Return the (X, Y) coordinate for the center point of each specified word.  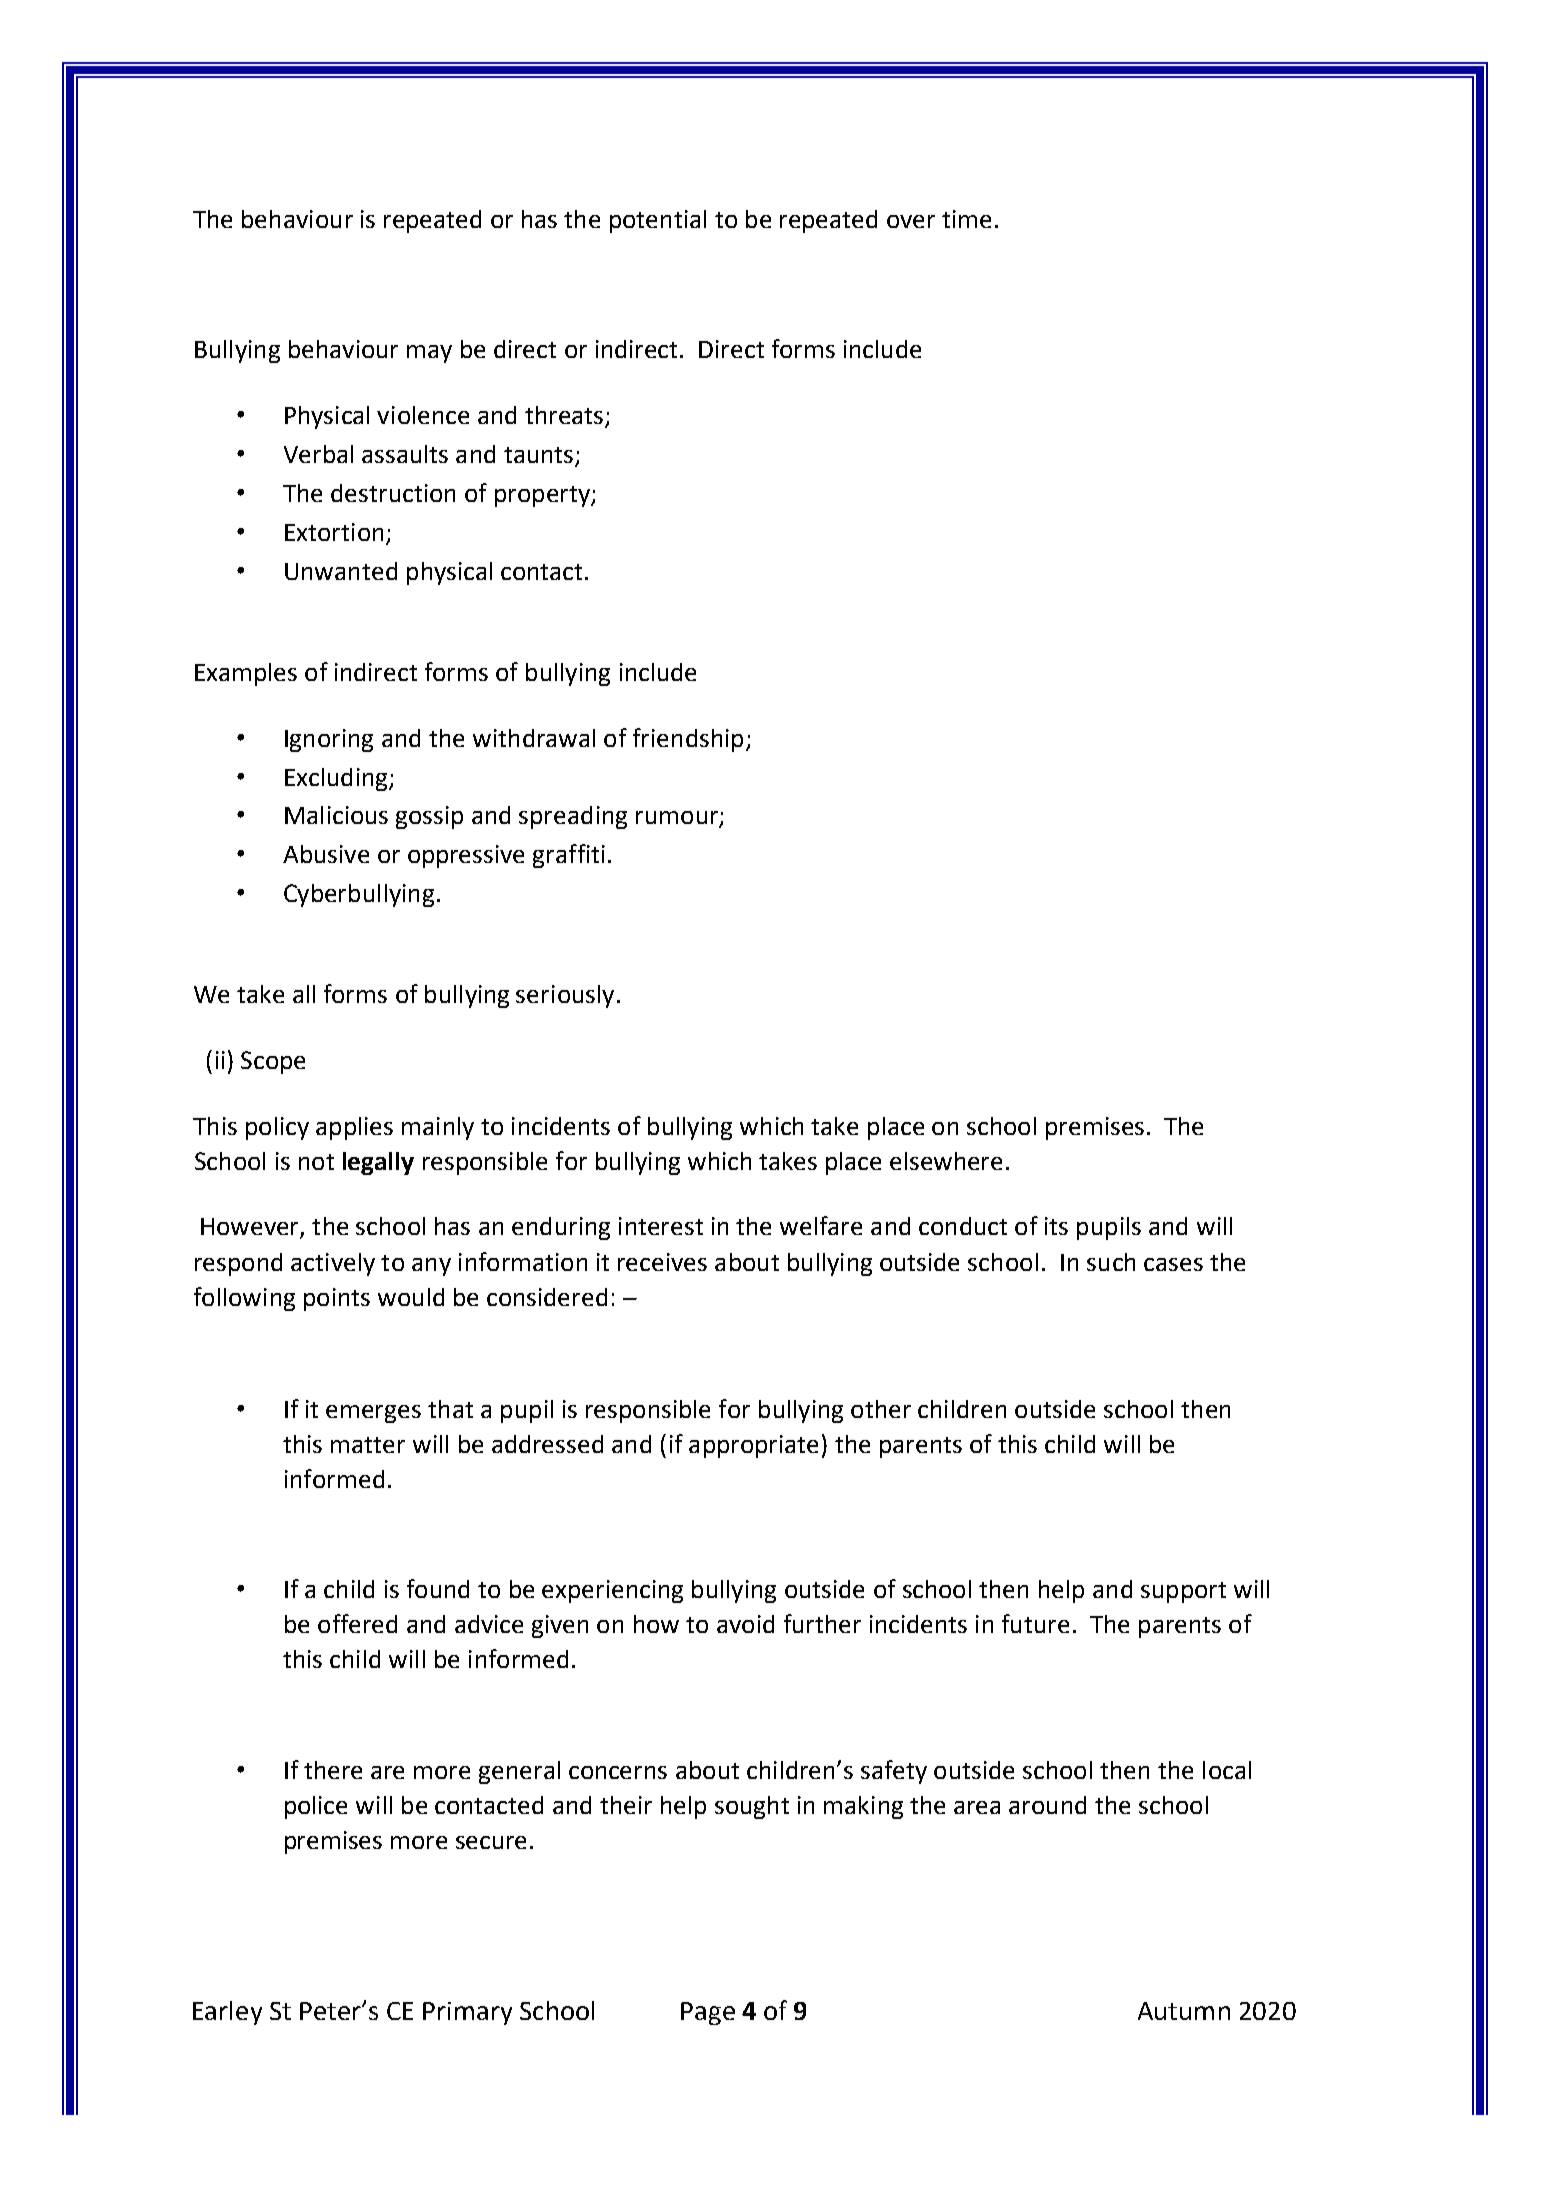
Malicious (336, 815)
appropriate (753, 1446)
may (429, 354)
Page (708, 2013)
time (966, 219)
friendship (688, 740)
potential (658, 221)
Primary (467, 2013)
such (1111, 1262)
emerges (373, 1414)
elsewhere (946, 1161)
